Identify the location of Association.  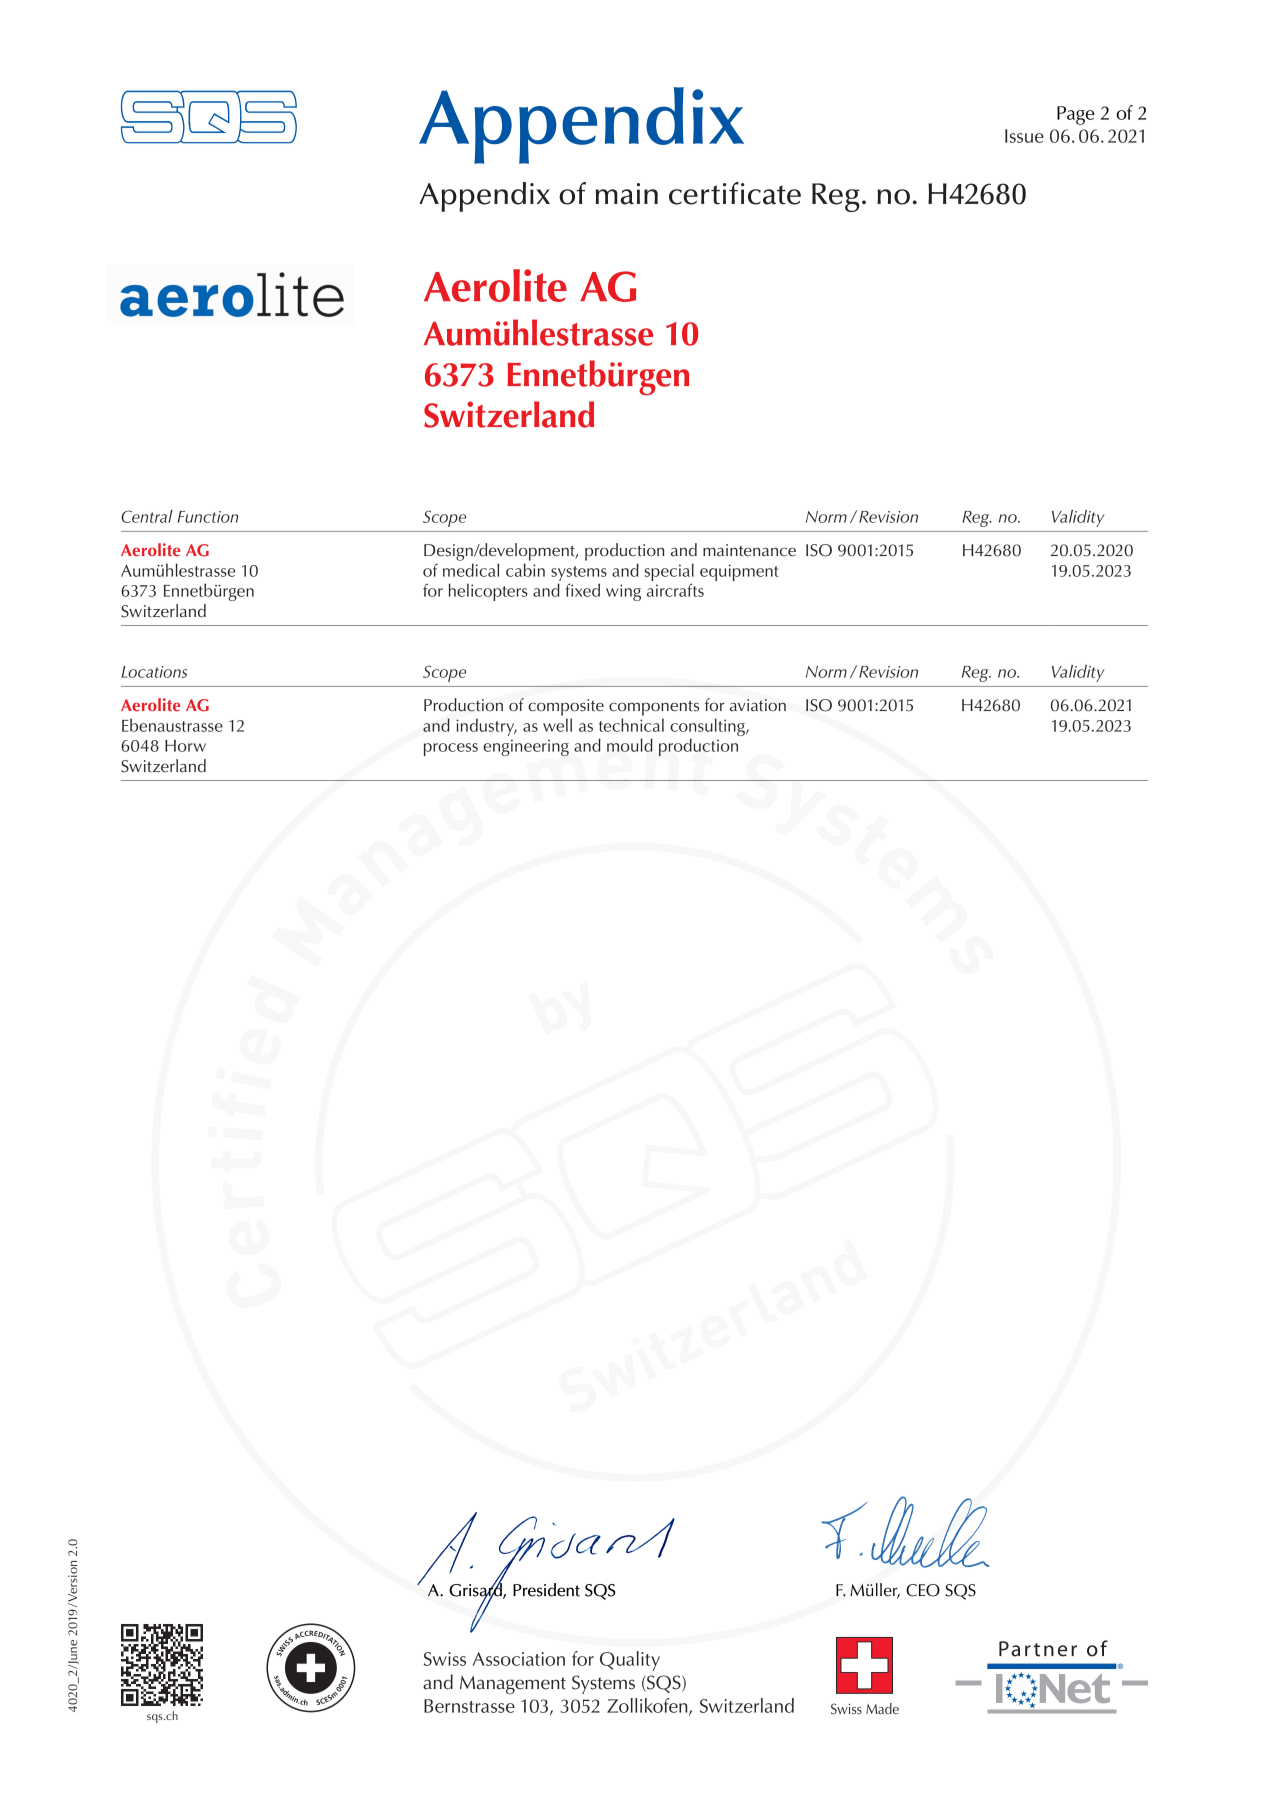
(519, 1659).
